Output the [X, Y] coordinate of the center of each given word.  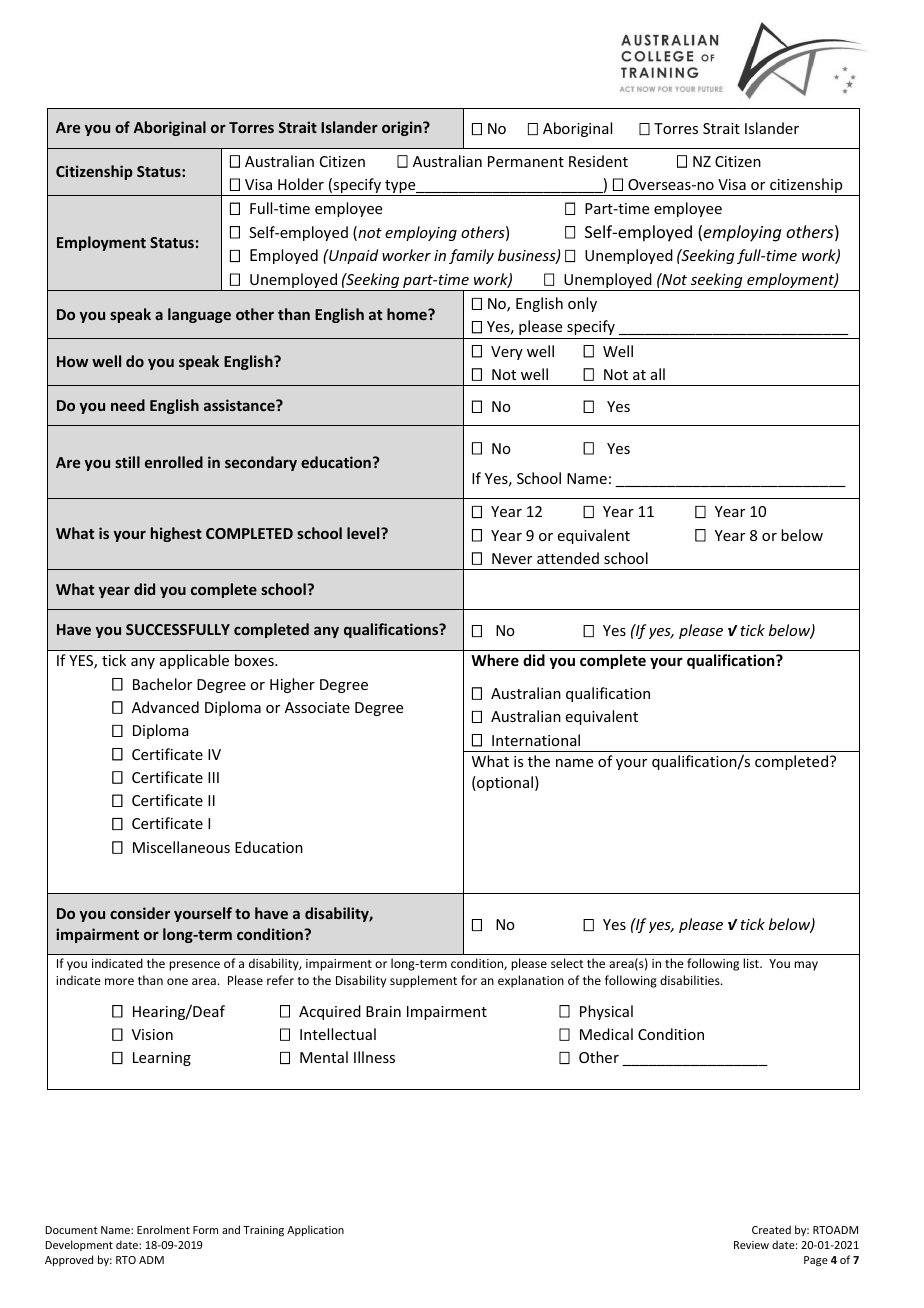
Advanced [165, 707]
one [177, 981]
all [658, 374]
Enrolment [163, 1229]
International [536, 740]
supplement [423, 981]
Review [751, 1245]
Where [495, 660]
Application [315, 1230]
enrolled [174, 462]
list [752, 963]
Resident [598, 161]
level [364, 533]
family [471, 256]
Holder [301, 184]
